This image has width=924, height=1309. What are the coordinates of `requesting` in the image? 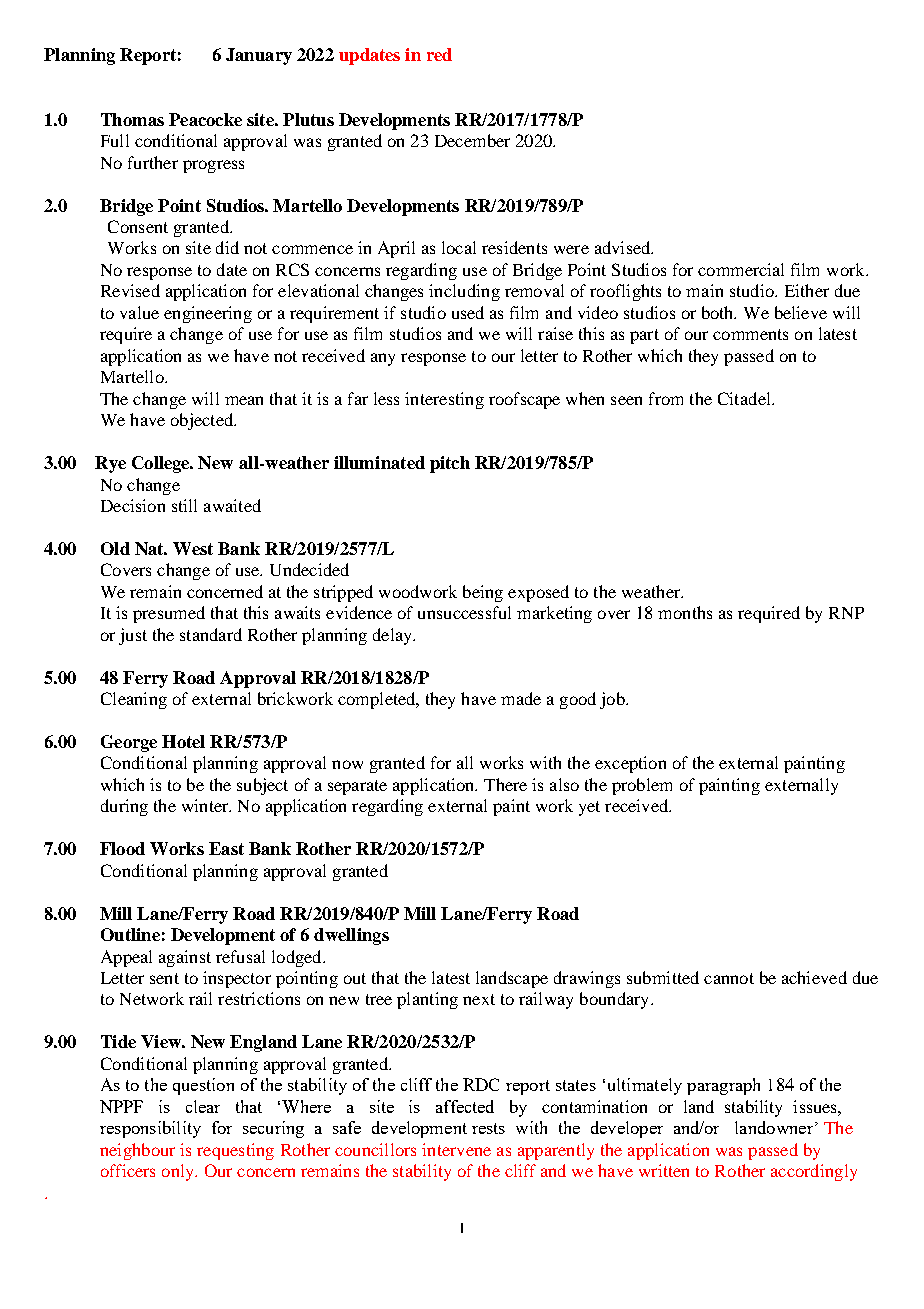 It's located at (235, 1151).
